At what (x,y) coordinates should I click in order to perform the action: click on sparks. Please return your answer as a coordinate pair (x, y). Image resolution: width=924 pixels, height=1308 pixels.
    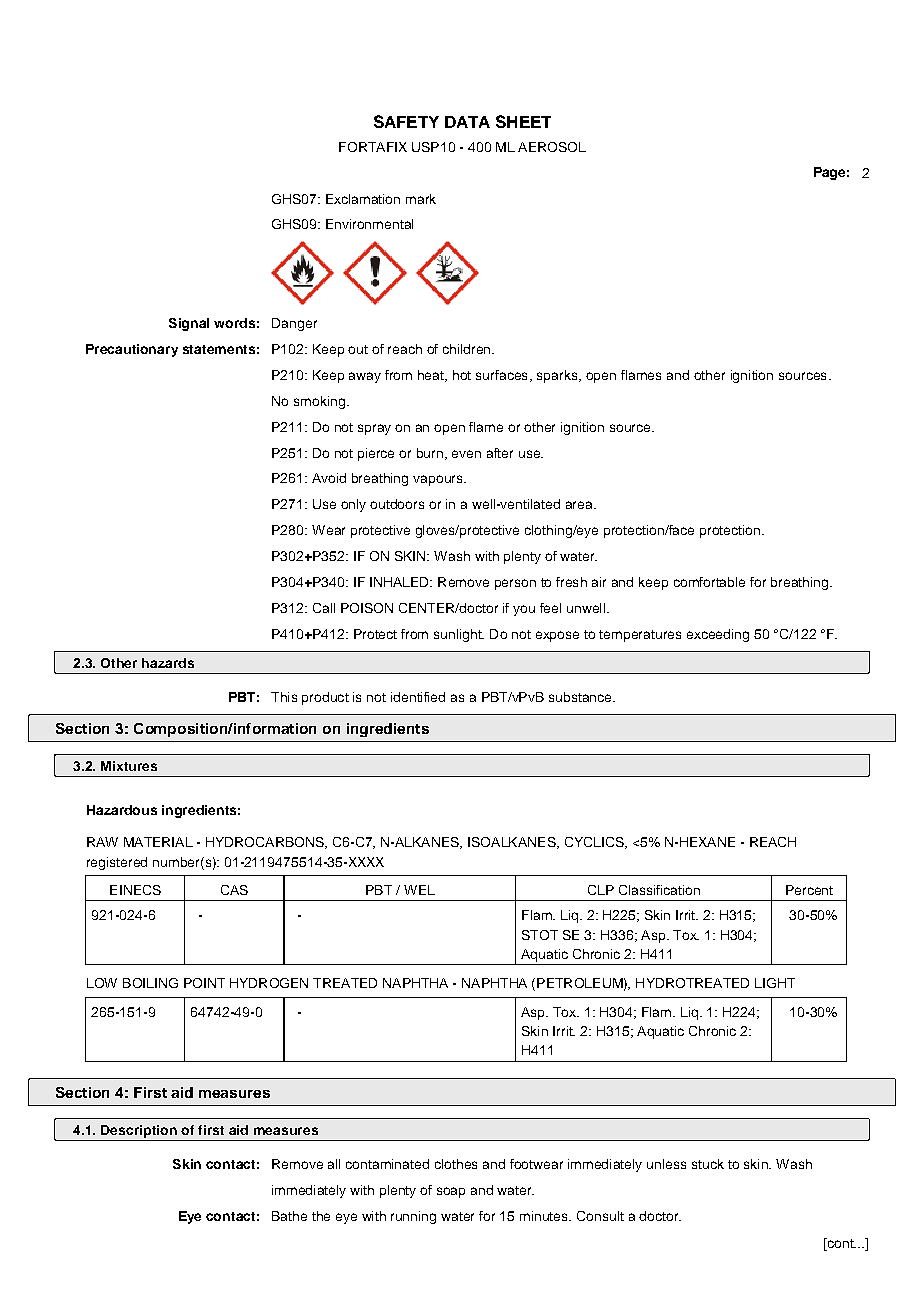
    Looking at the image, I should click on (558, 376).
